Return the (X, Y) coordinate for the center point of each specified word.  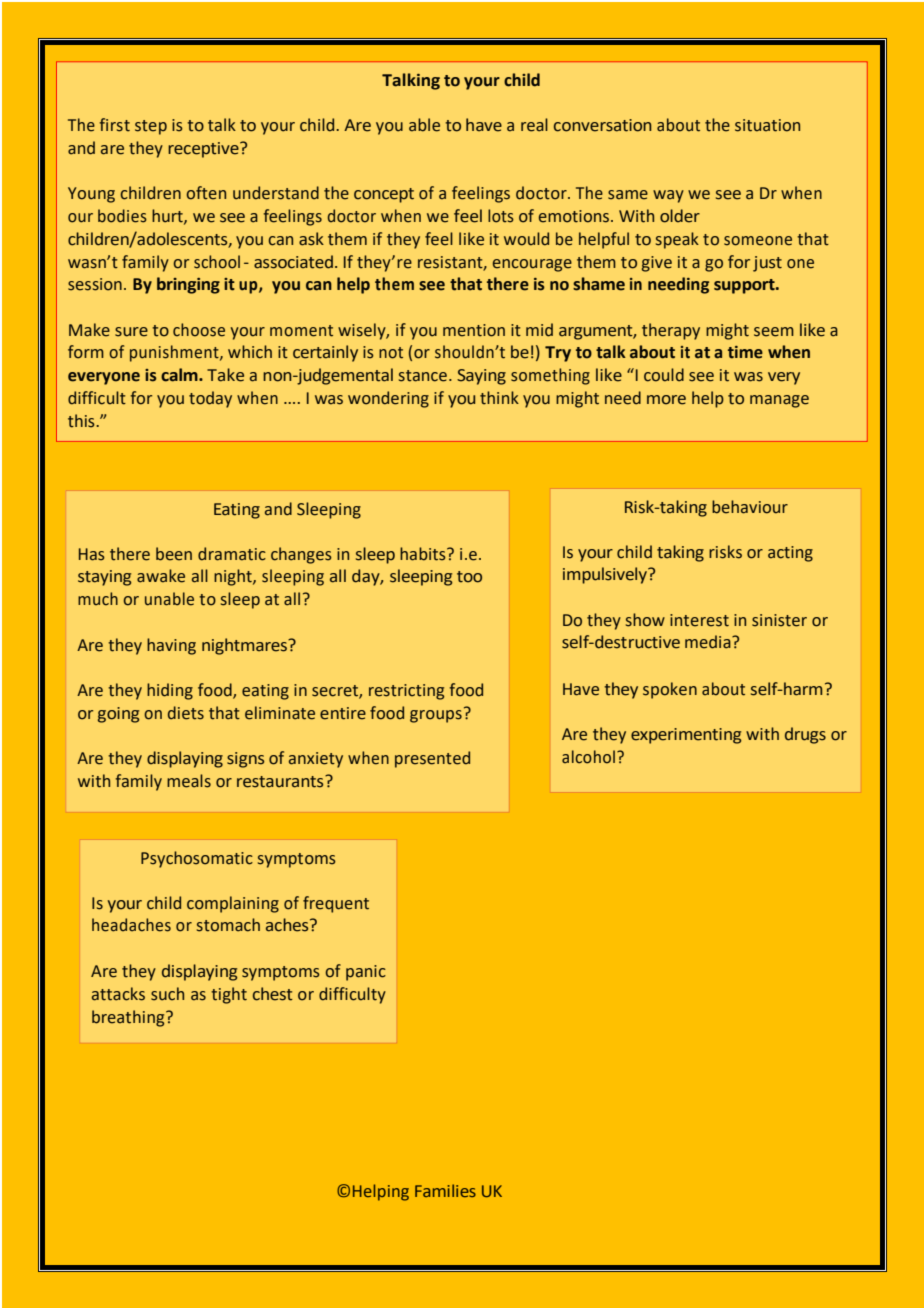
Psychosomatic (197, 859)
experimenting (686, 736)
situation (767, 125)
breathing (129, 1018)
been (174, 554)
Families (445, 1190)
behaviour (750, 507)
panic (366, 973)
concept (384, 195)
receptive (204, 150)
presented (432, 759)
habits (424, 554)
